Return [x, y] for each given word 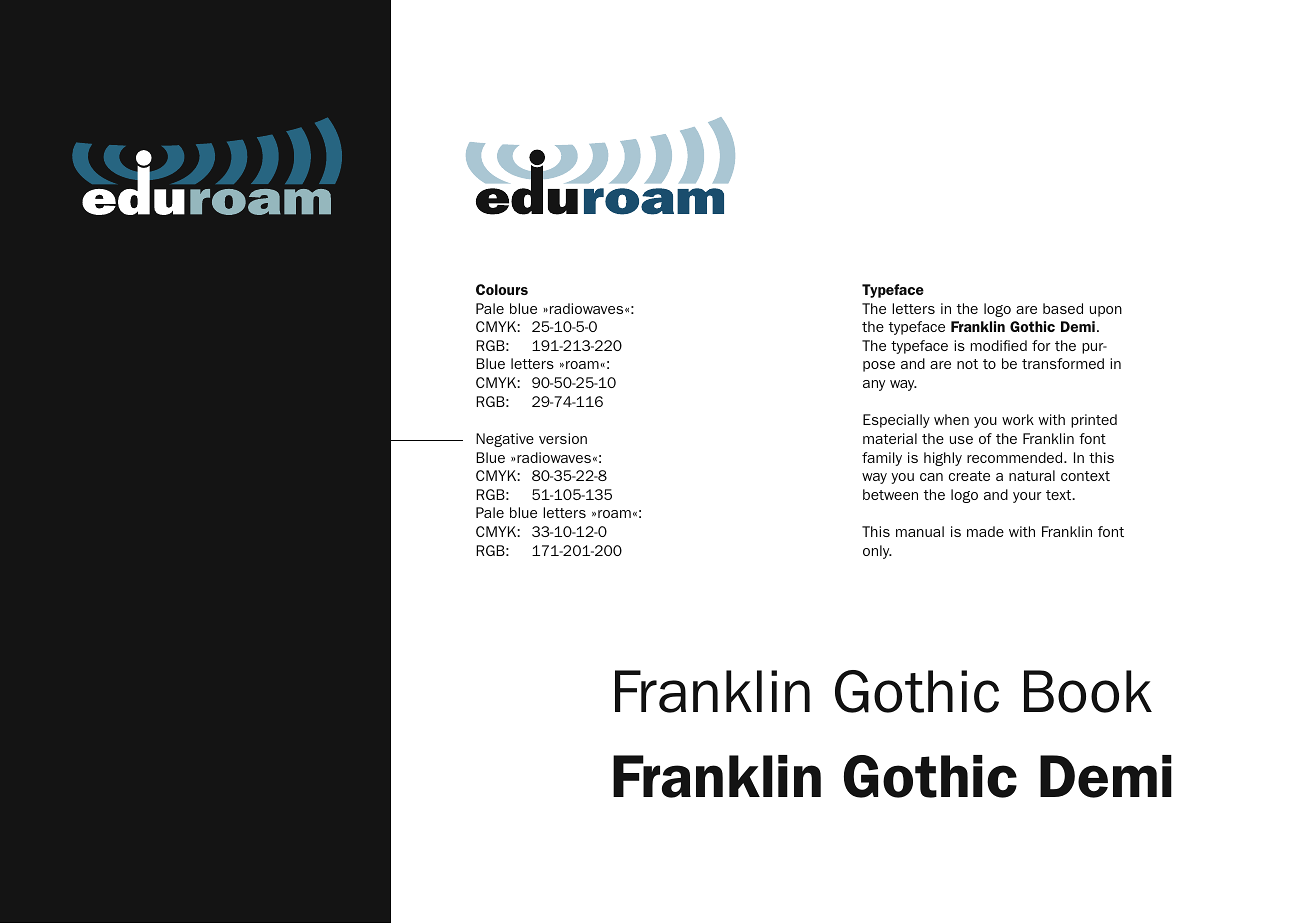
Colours [502, 289]
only [877, 552]
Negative [505, 440]
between [890, 494]
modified [999, 345]
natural [1032, 475]
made [985, 531]
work [1018, 419]
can [931, 477]
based [1063, 308]
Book [1088, 691]
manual [920, 531]
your [1027, 497]
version [563, 438]
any [874, 385]
